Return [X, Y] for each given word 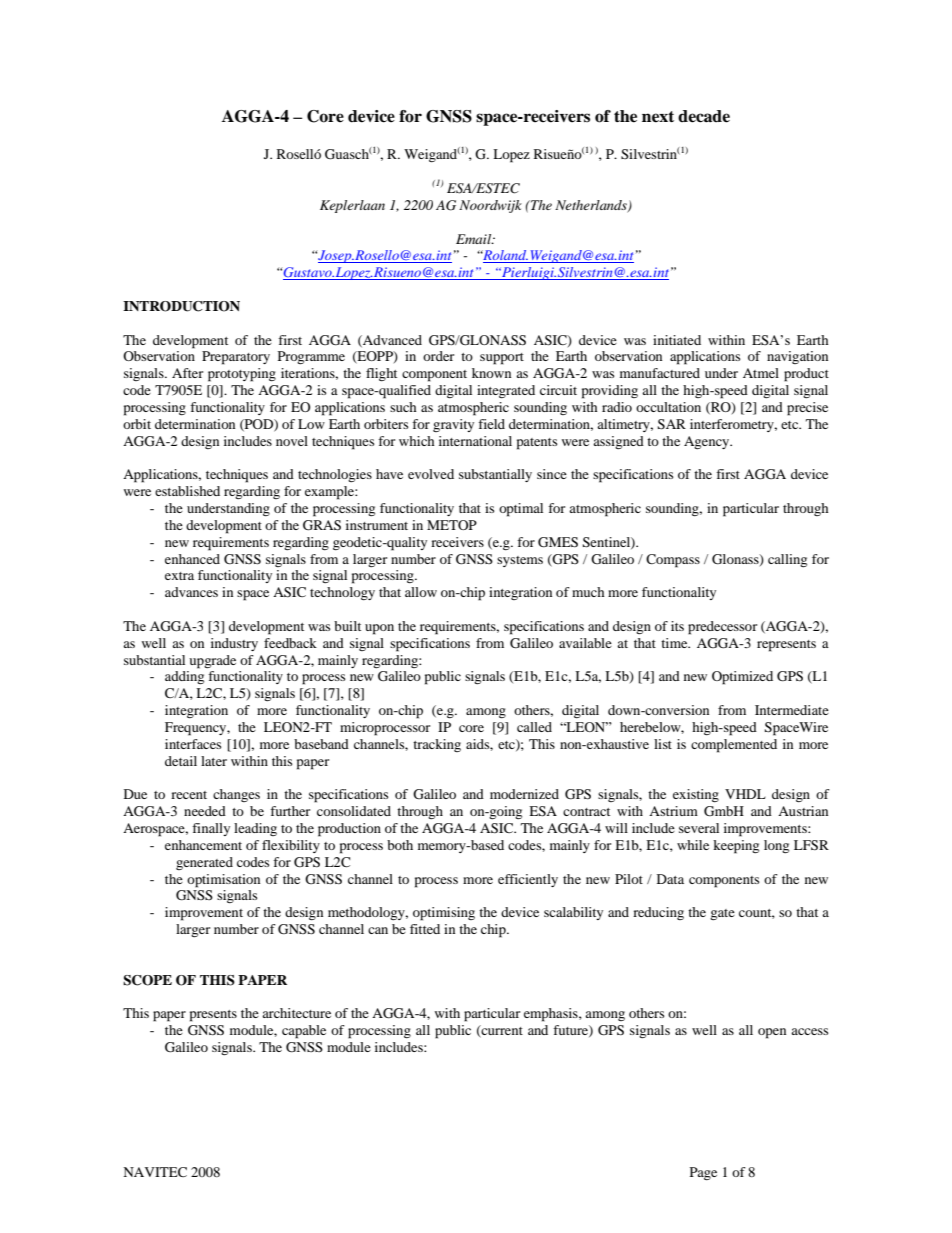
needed [205, 811]
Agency [708, 442]
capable [304, 1032]
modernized [524, 794]
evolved [431, 474]
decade [704, 116]
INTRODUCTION [181, 306]
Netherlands [592, 206]
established [187, 491]
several [699, 828]
